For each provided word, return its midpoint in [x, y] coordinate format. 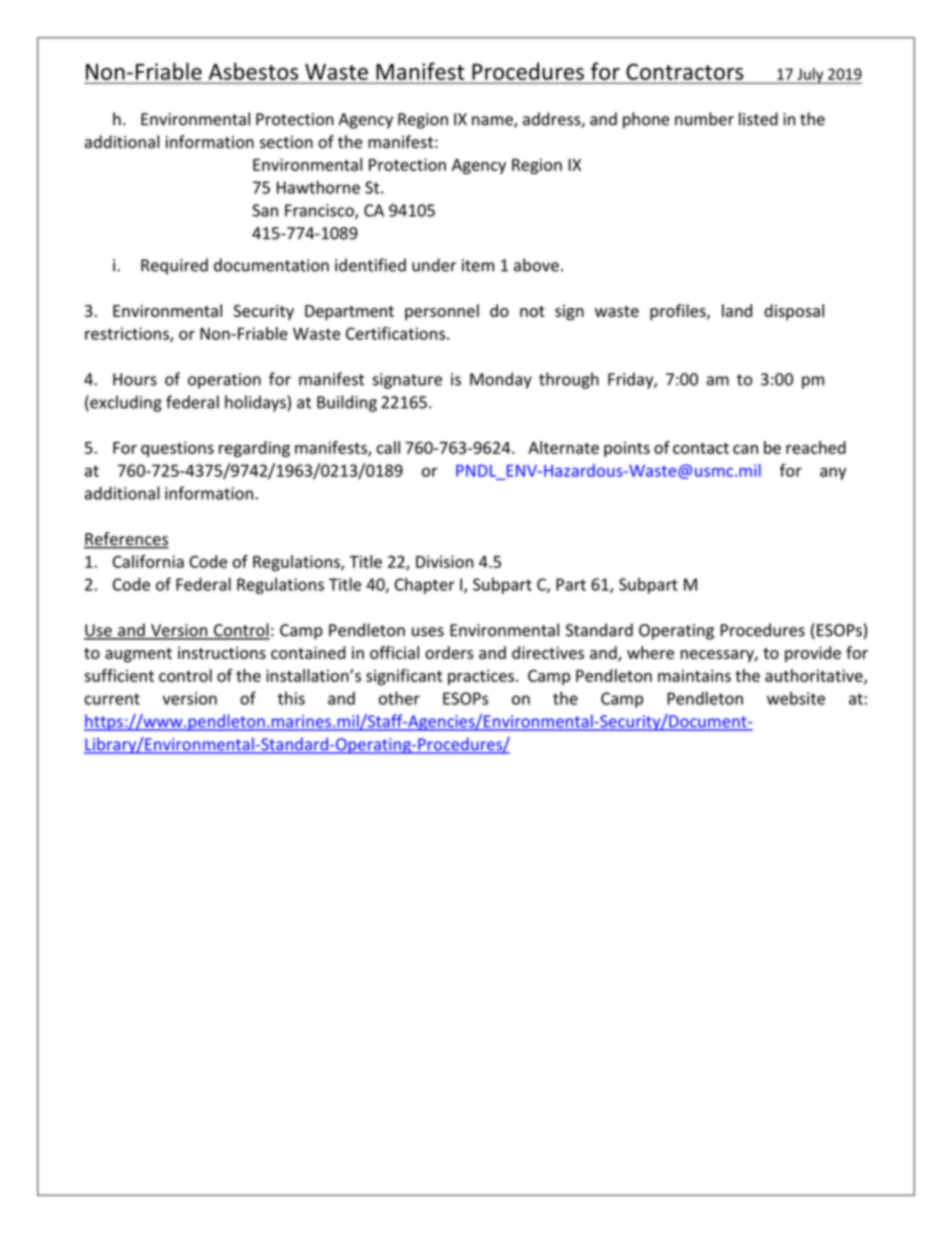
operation [224, 381]
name [493, 122]
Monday [501, 380]
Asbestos [253, 71]
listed [758, 119]
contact [701, 448]
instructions [222, 653]
